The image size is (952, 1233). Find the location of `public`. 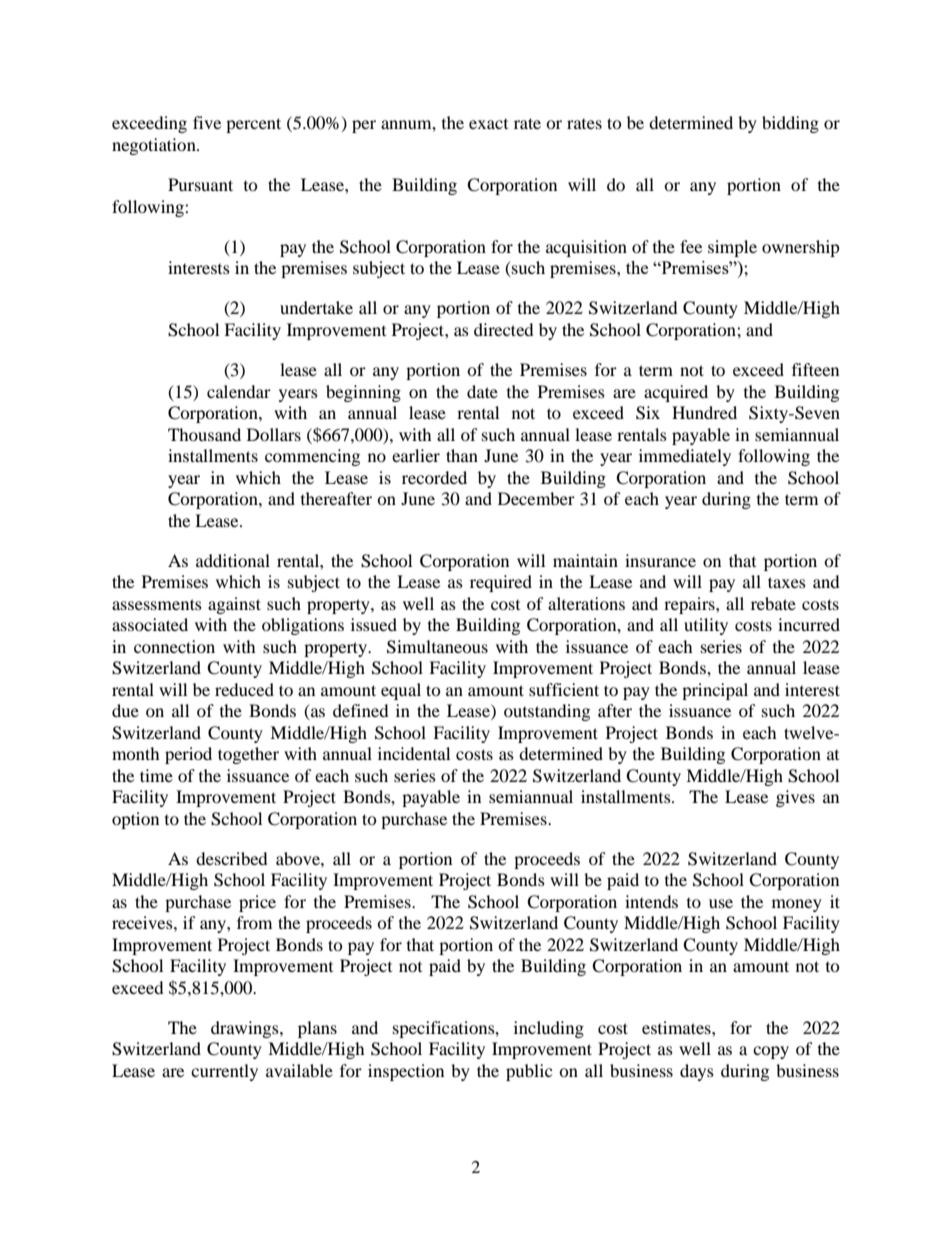

public is located at coordinates (529, 1072).
